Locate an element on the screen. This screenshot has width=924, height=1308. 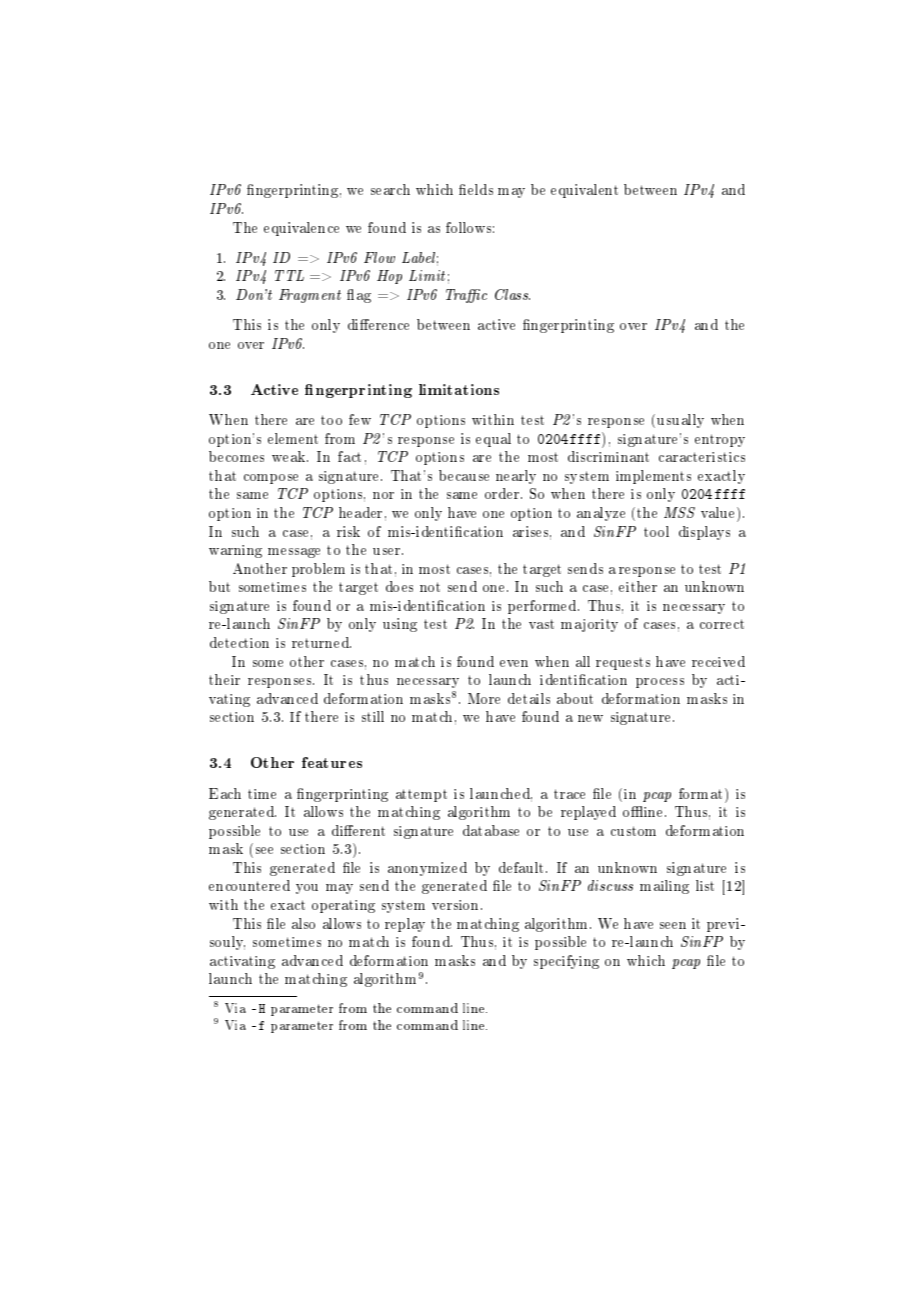
search is located at coordinates (390, 189).
